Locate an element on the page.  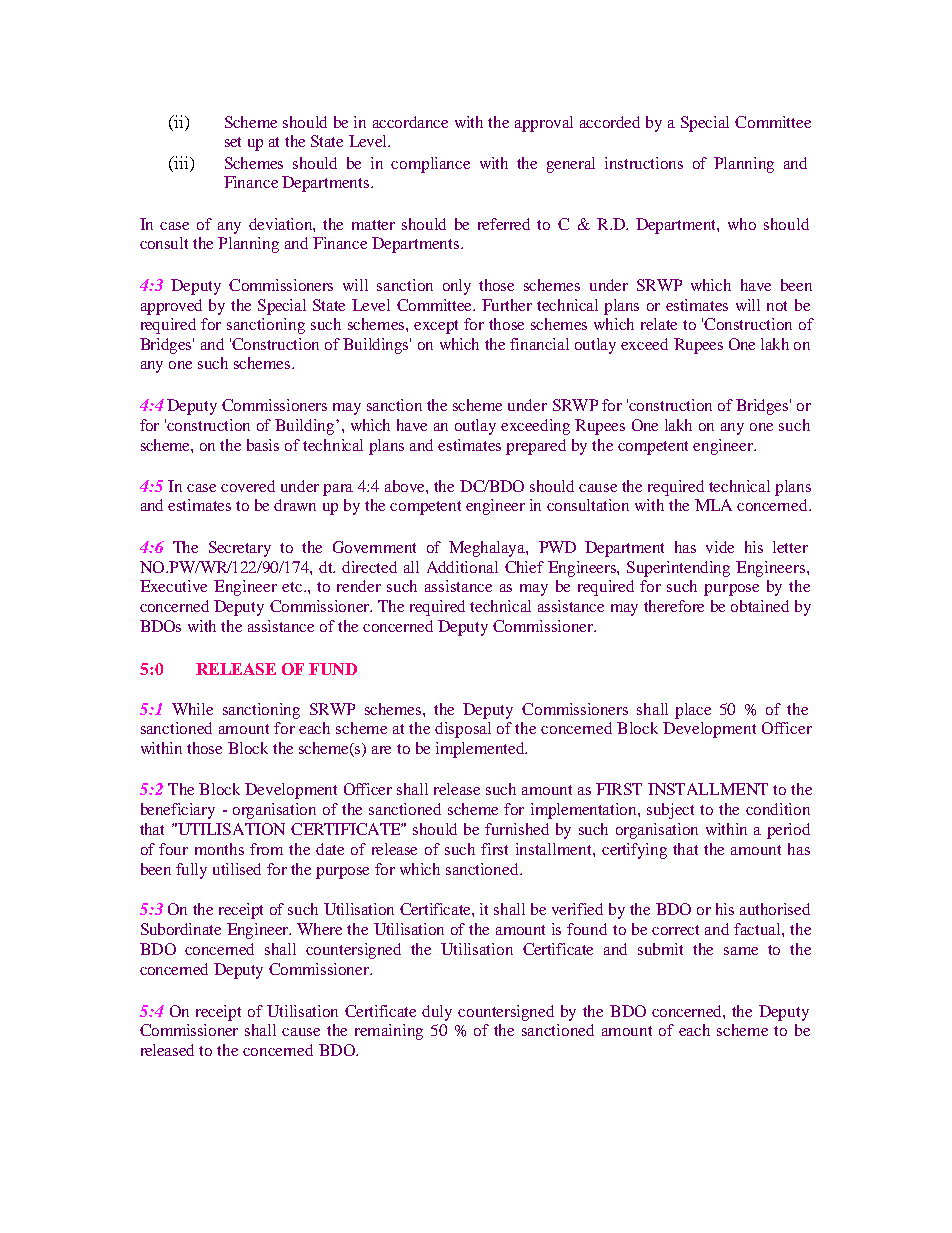
While is located at coordinates (192, 709).
